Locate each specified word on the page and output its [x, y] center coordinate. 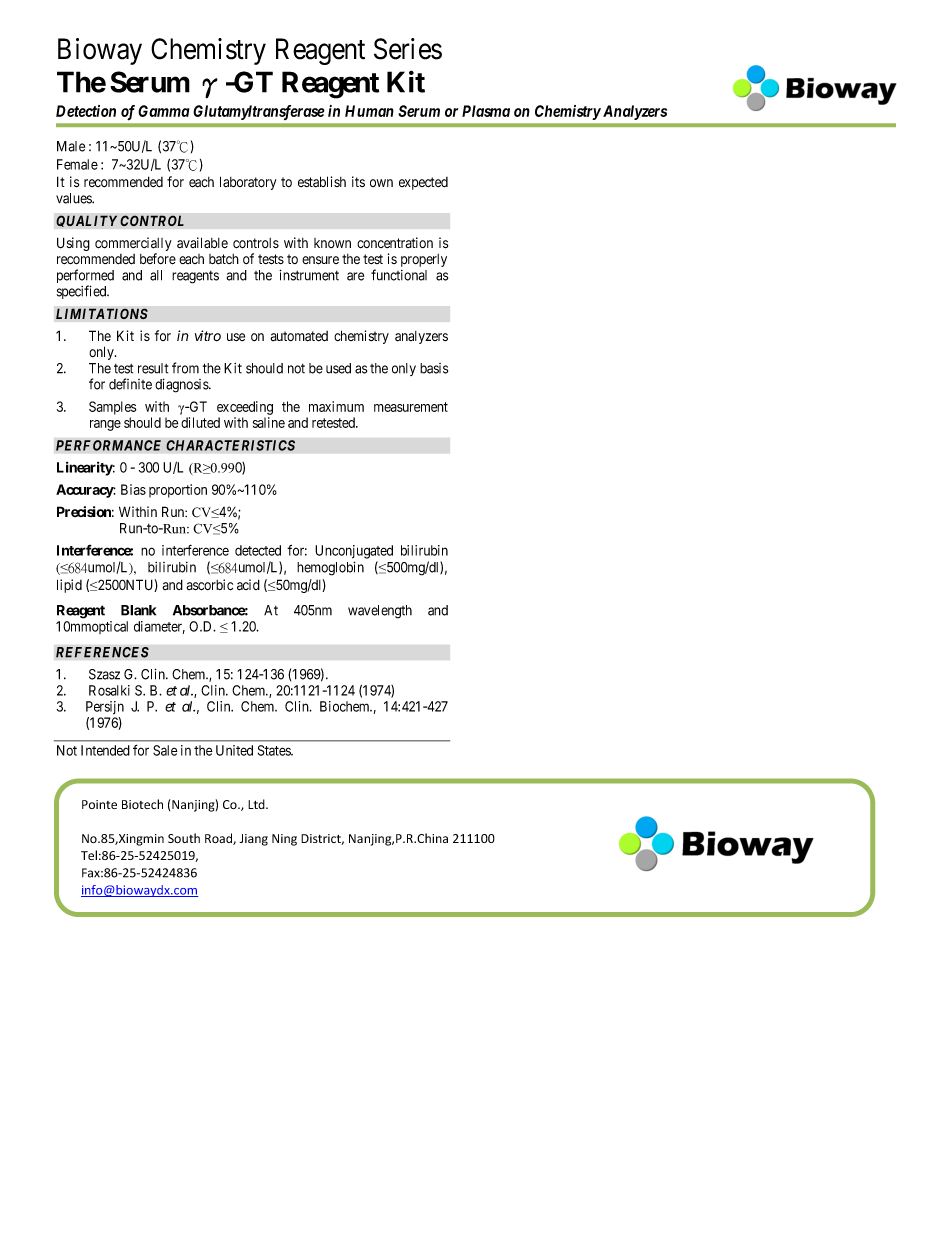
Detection [86, 111]
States [275, 750]
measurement [411, 407]
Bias [133, 489]
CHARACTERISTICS [230, 445]
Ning [284, 840]
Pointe [99, 804]
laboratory [248, 183]
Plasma [486, 111]
